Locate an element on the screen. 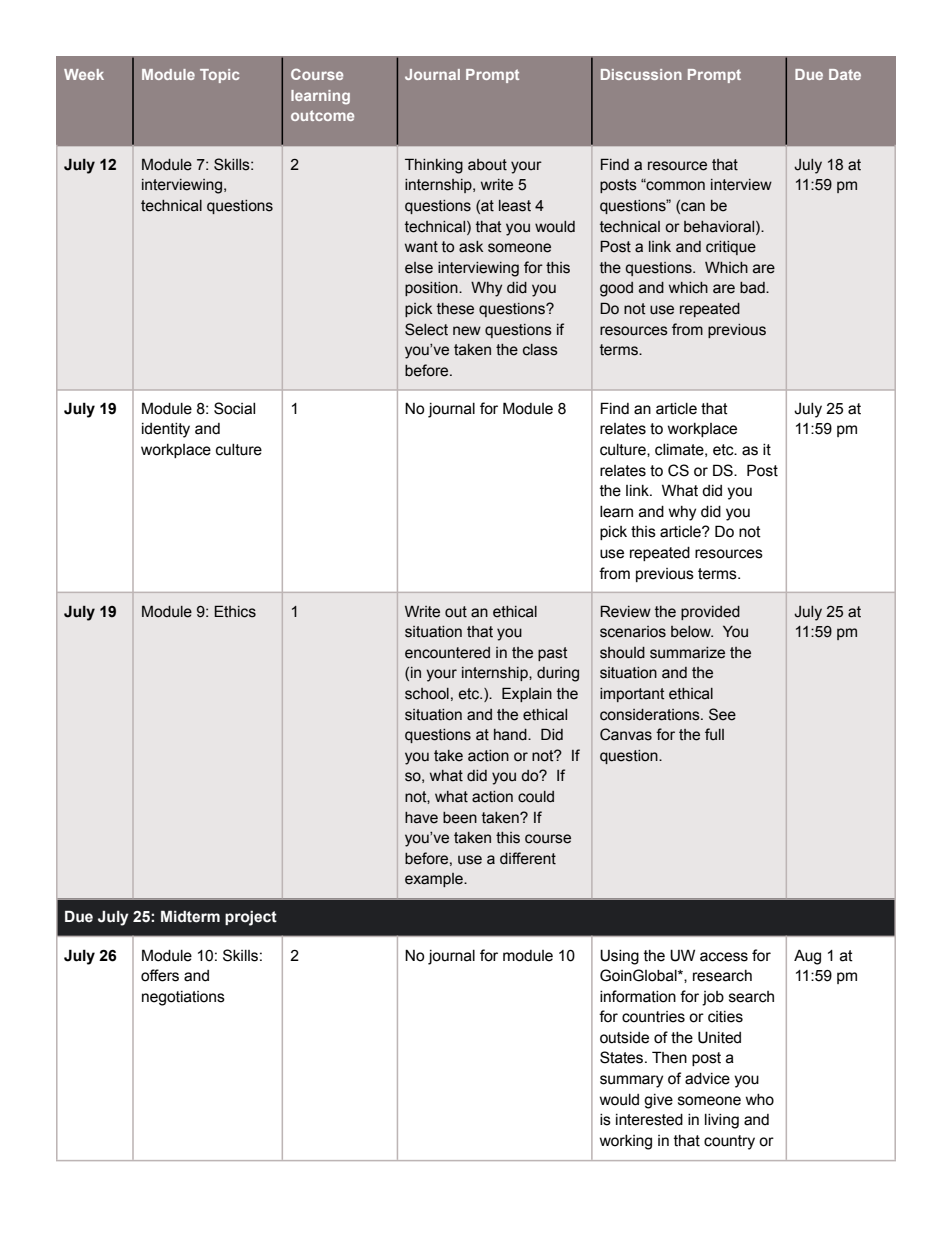  negotiations is located at coordinates (183, 998).
